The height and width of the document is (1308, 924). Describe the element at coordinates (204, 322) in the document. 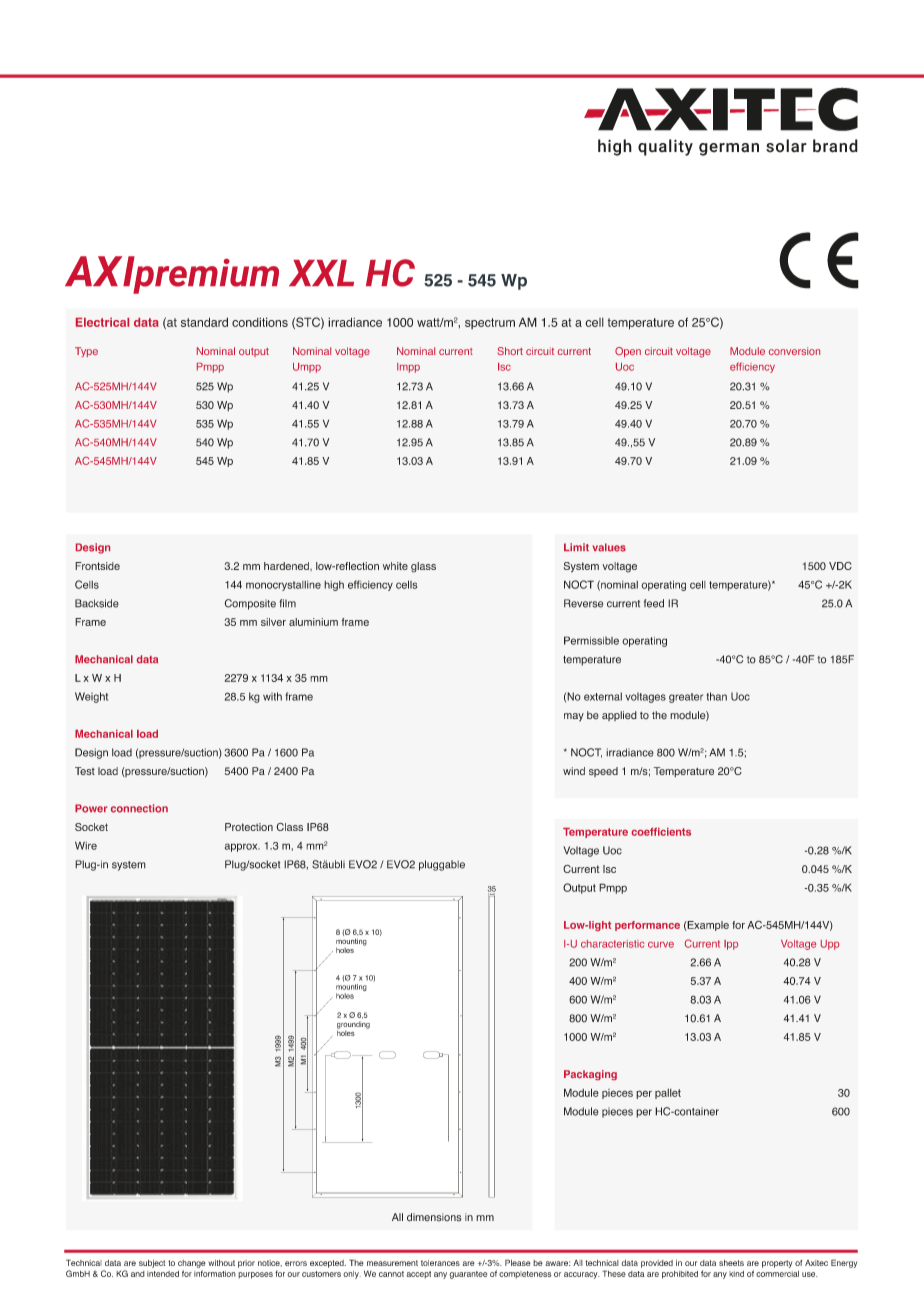

I see `standard` at that location.
